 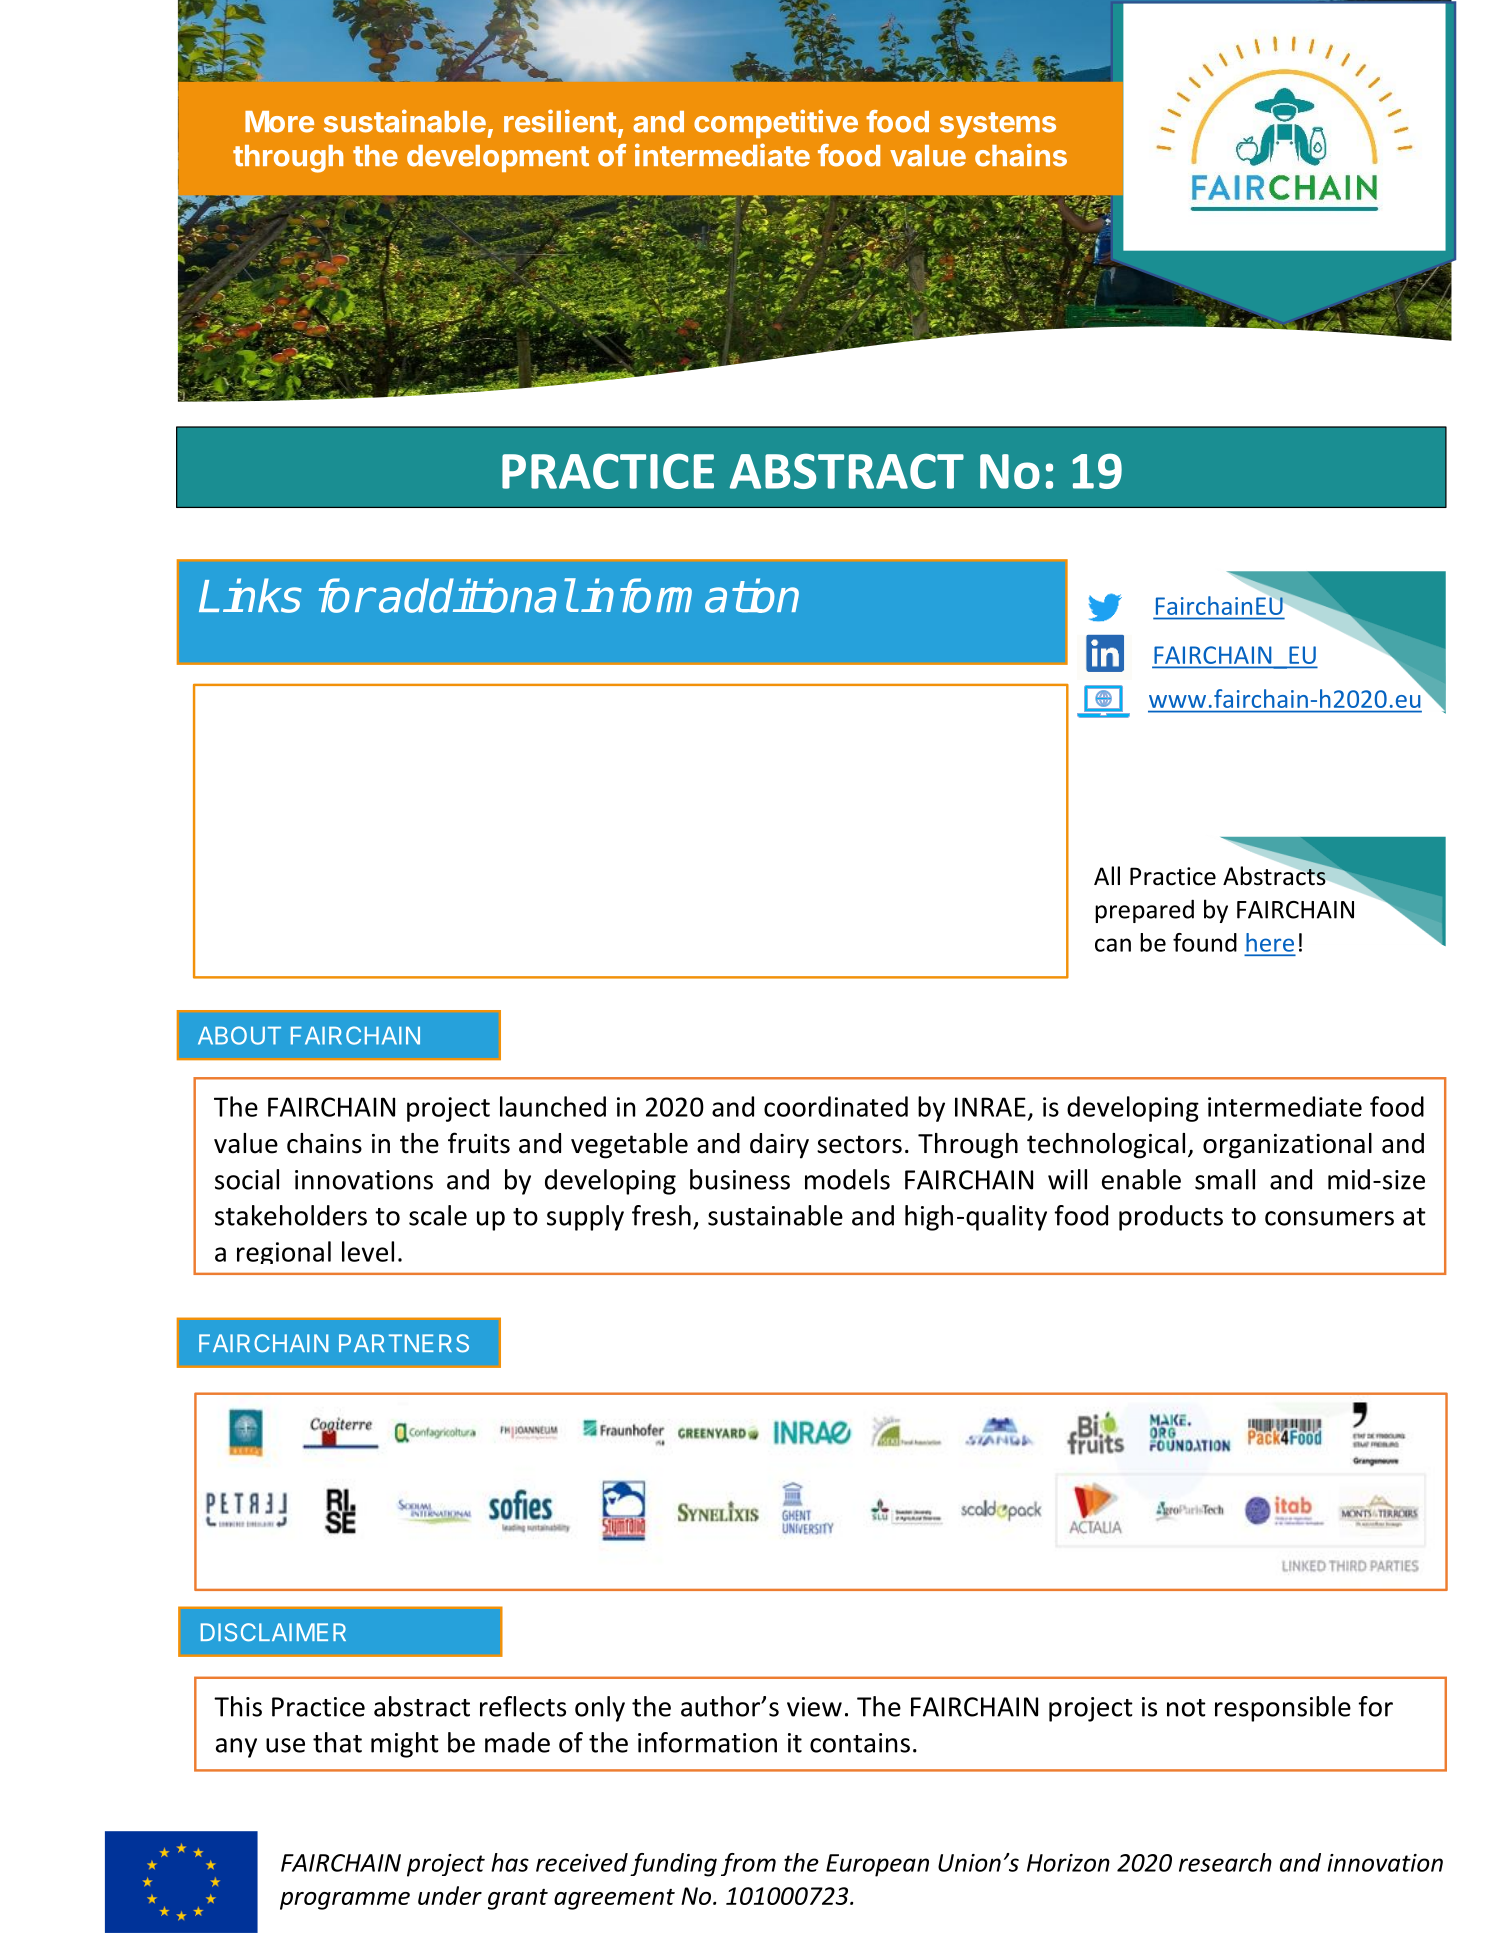 I want to click on research, so click(x=1225, y=1862).
